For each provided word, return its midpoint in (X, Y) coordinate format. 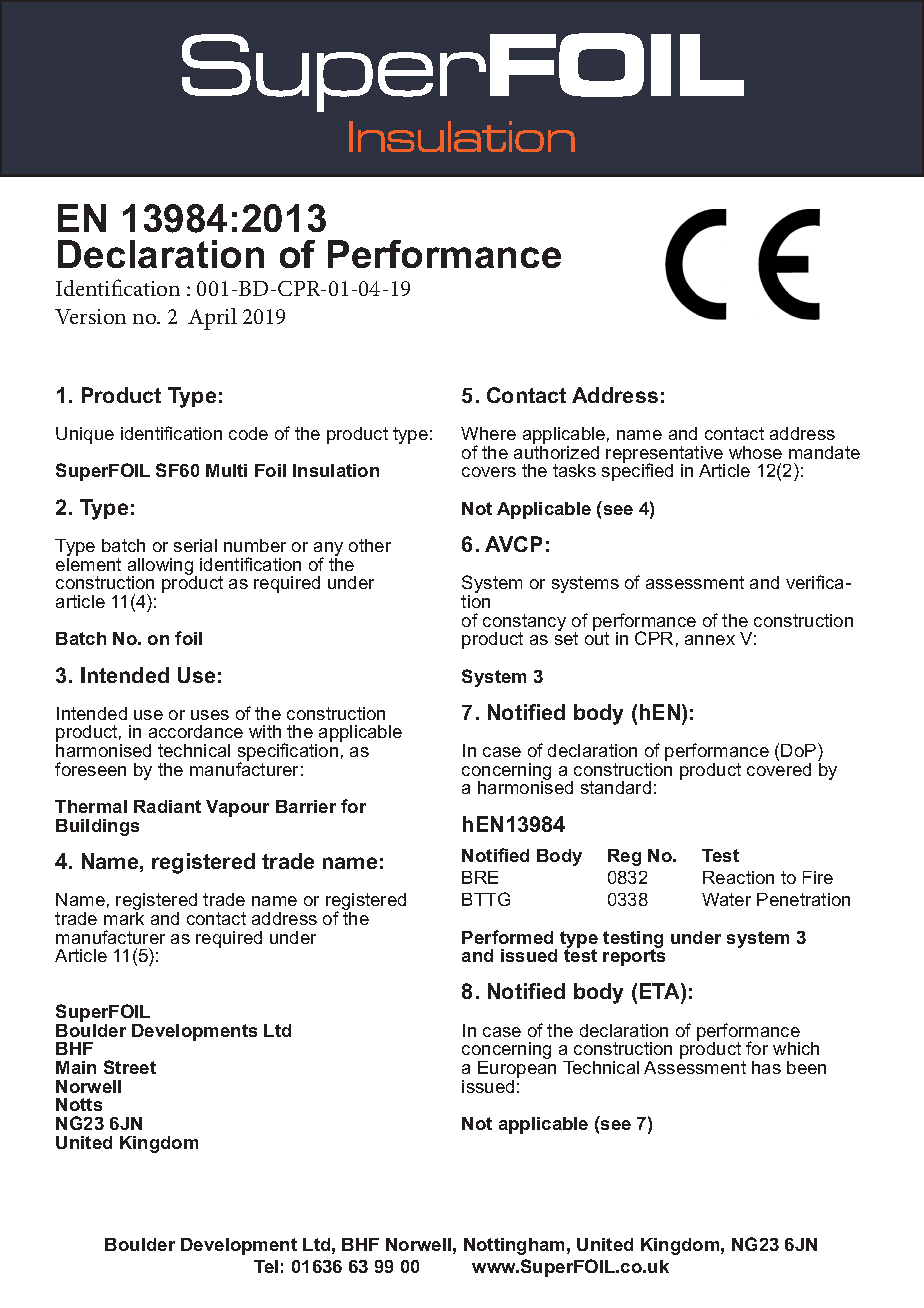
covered (779, 768)
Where (488, 433)
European (517, 1071)
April (212, 319)
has (766, 1067)
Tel (266, 1266)
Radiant (167, 806)
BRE (480, 877)
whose (755, 452)
